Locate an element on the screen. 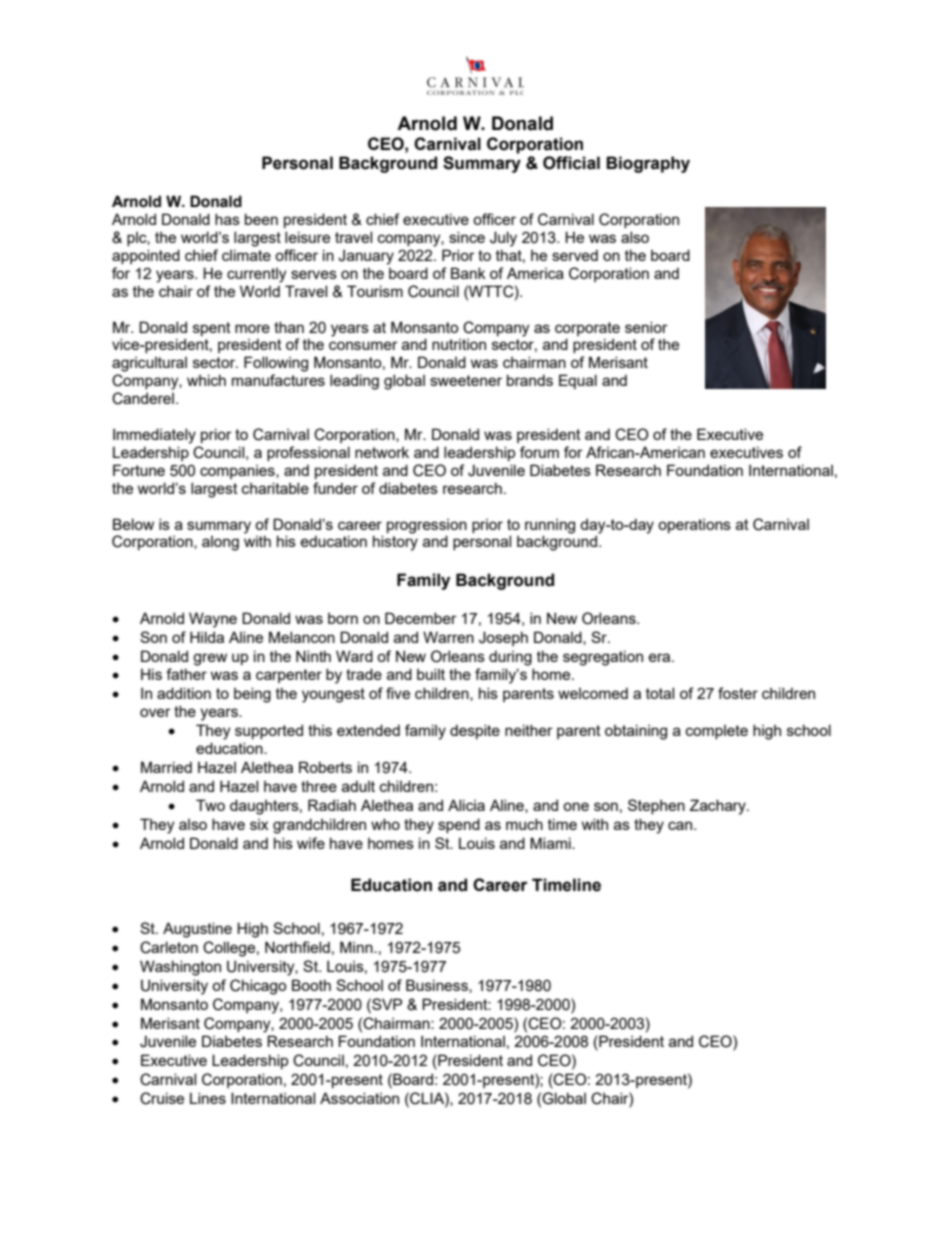  Alicia is located at coordinates (466, 805).
